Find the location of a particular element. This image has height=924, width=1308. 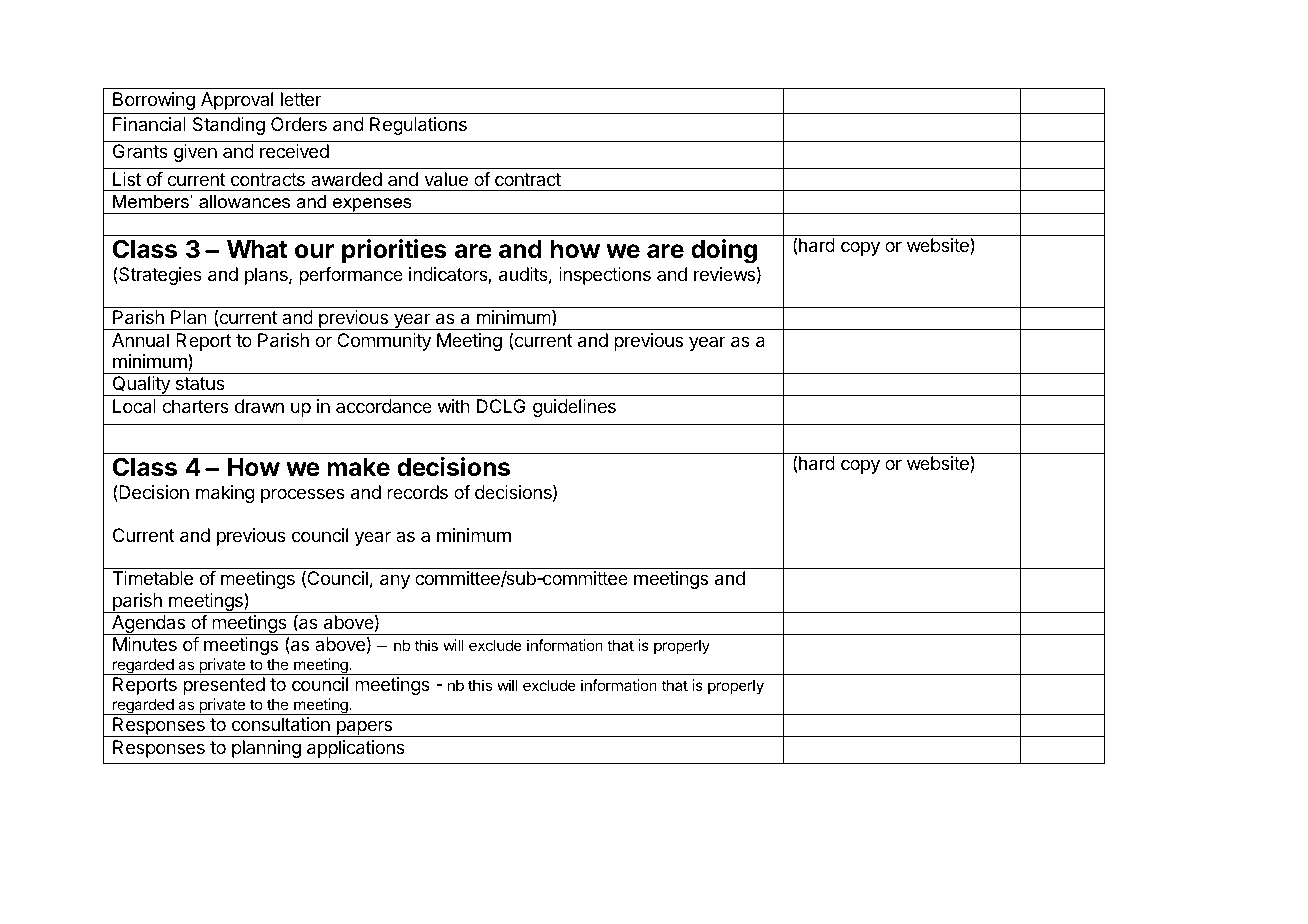

guidelines is located at coordinates (574, 408).
